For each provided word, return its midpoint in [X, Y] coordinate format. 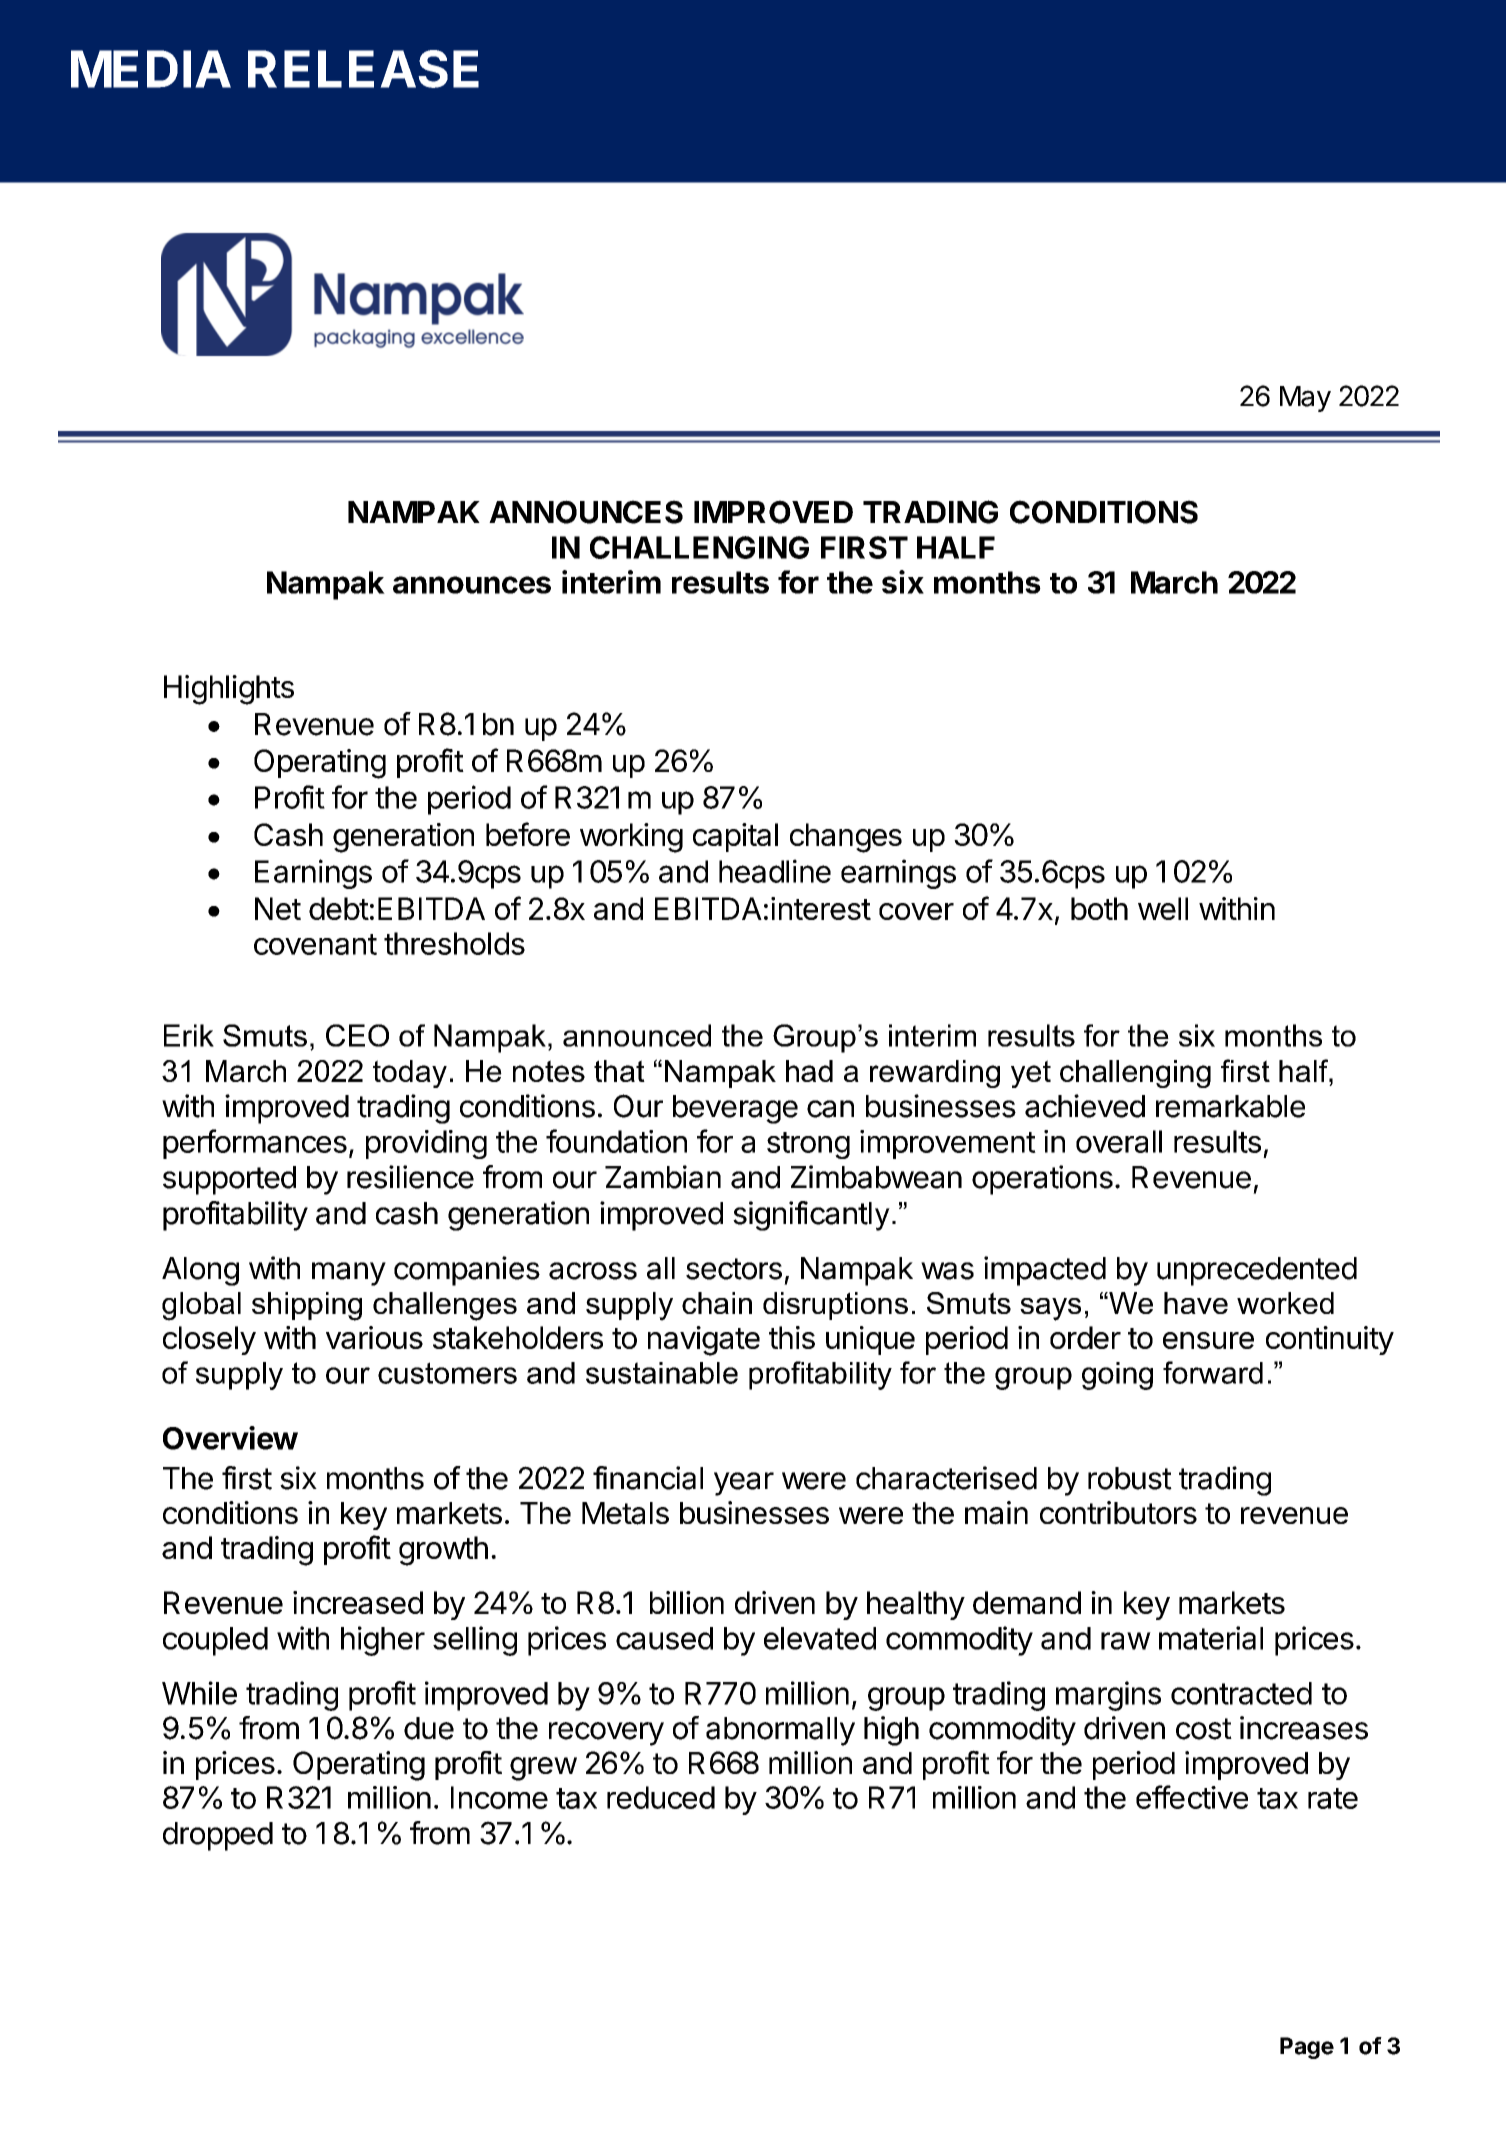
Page [1307, 2048]
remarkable [1230, 1106]
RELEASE [363, 69]
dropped [218, 1836]
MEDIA [151, 69]
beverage [735, 1109]
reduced [661, 1797]
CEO [357, 1035]
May [1305, 399]
